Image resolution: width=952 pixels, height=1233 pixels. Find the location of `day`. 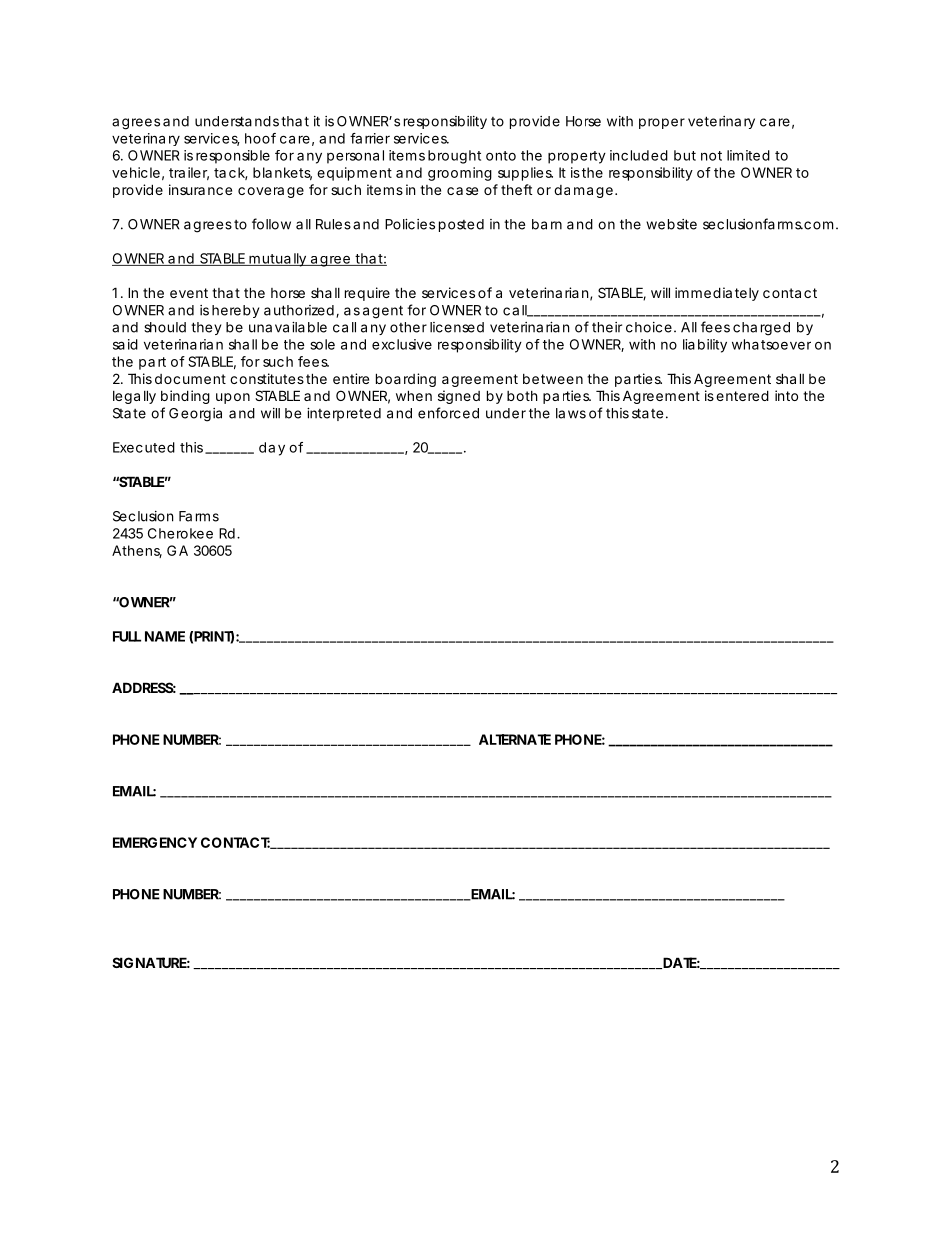

day is located at coordinates (272, 449).
